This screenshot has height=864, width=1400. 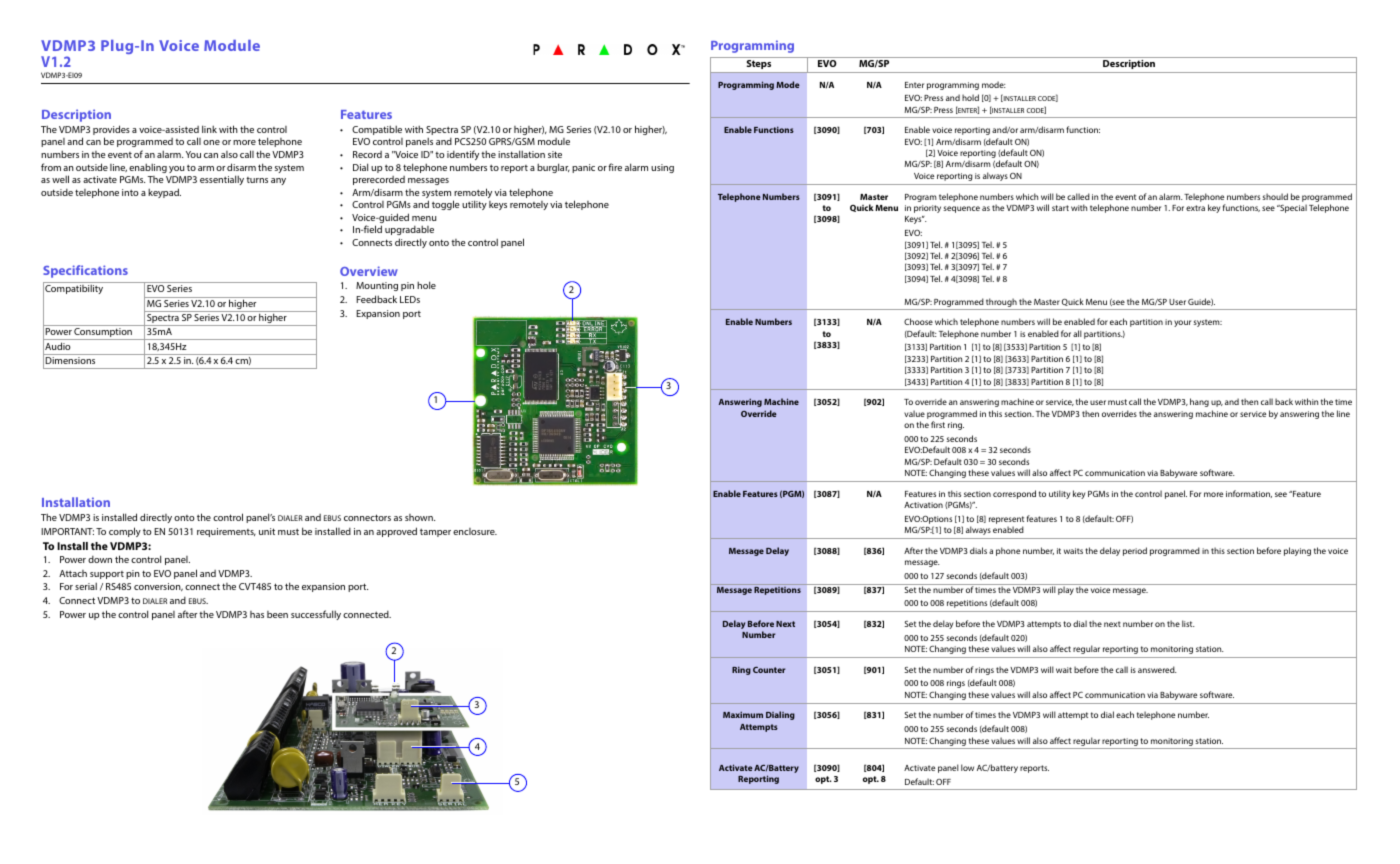 What do you see at coordinates (1001, 304) in the screenshot?
I see `through` at bounding box center [1001, 304].
